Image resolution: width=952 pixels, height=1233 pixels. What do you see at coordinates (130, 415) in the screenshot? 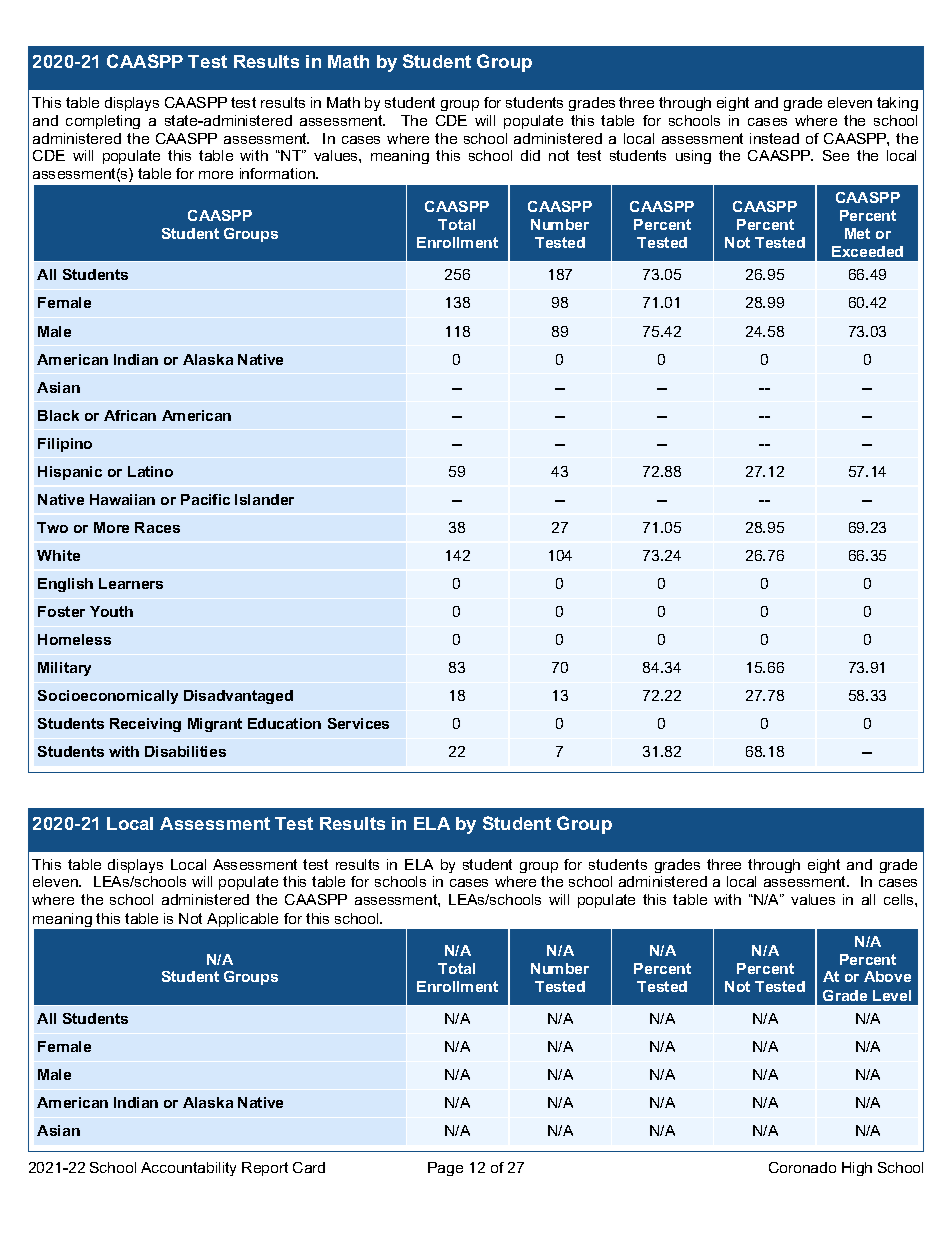
I see `African` at bounding box center [130, 415].
